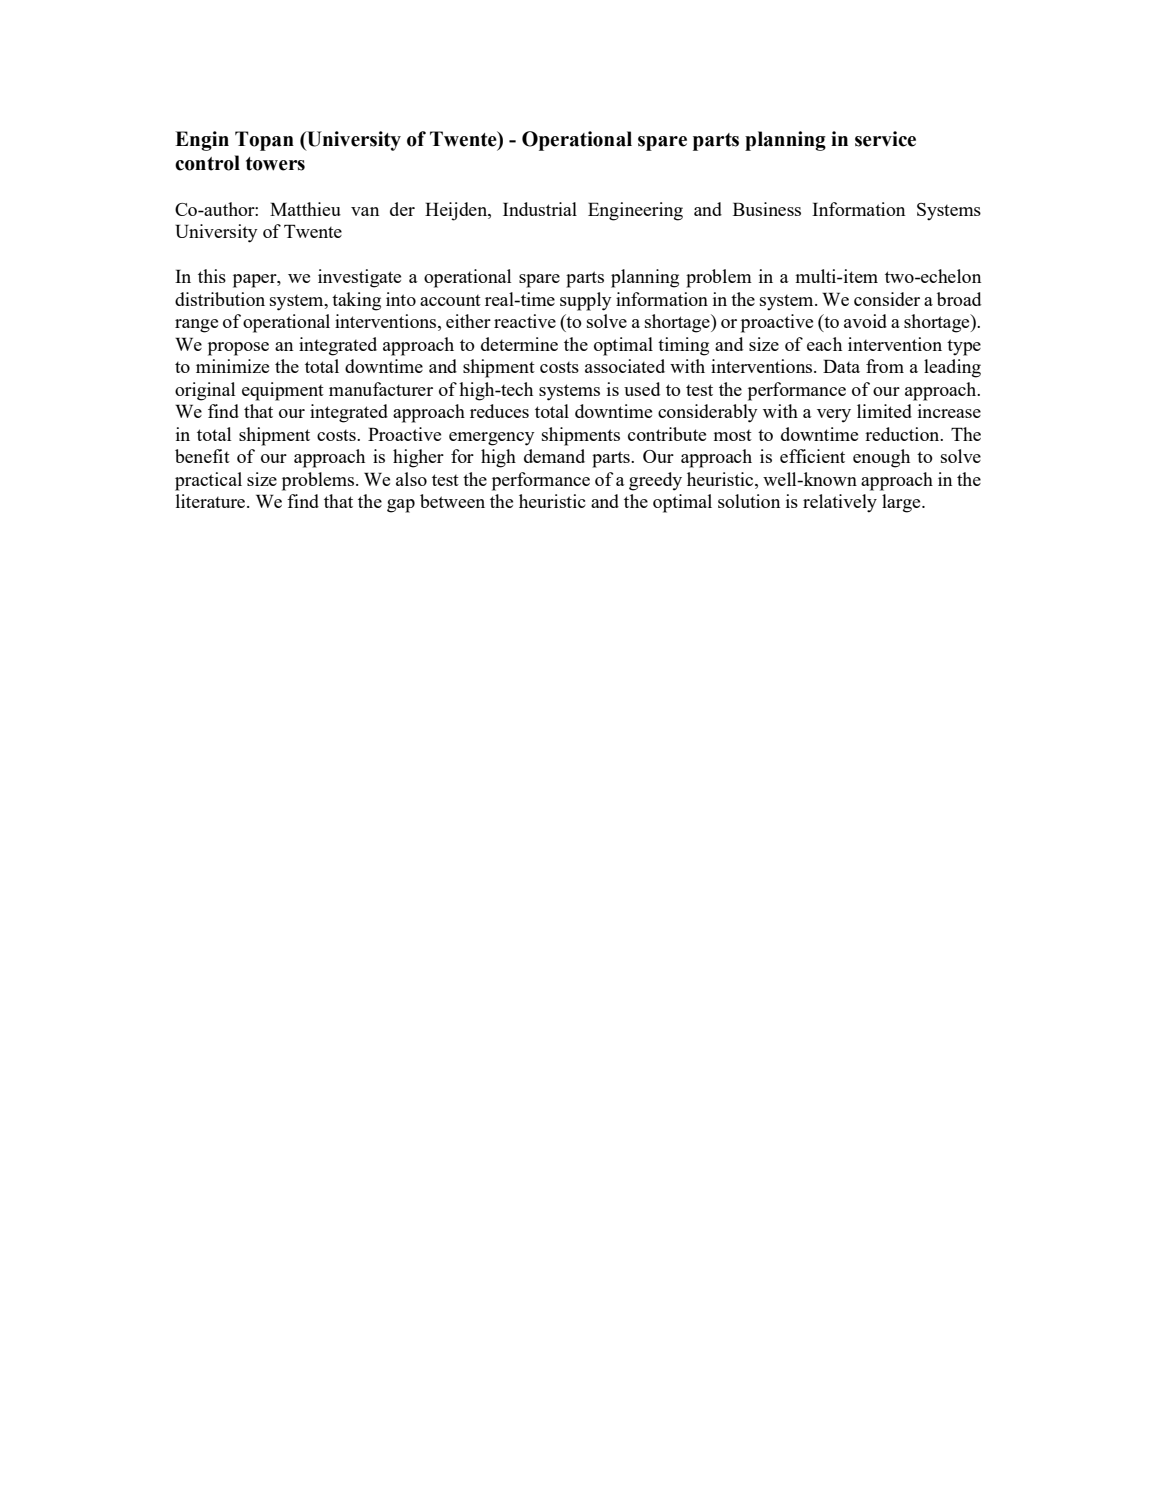 This screenshot has width=1158, height=1499. I want to click on service, so click(885, 139).
